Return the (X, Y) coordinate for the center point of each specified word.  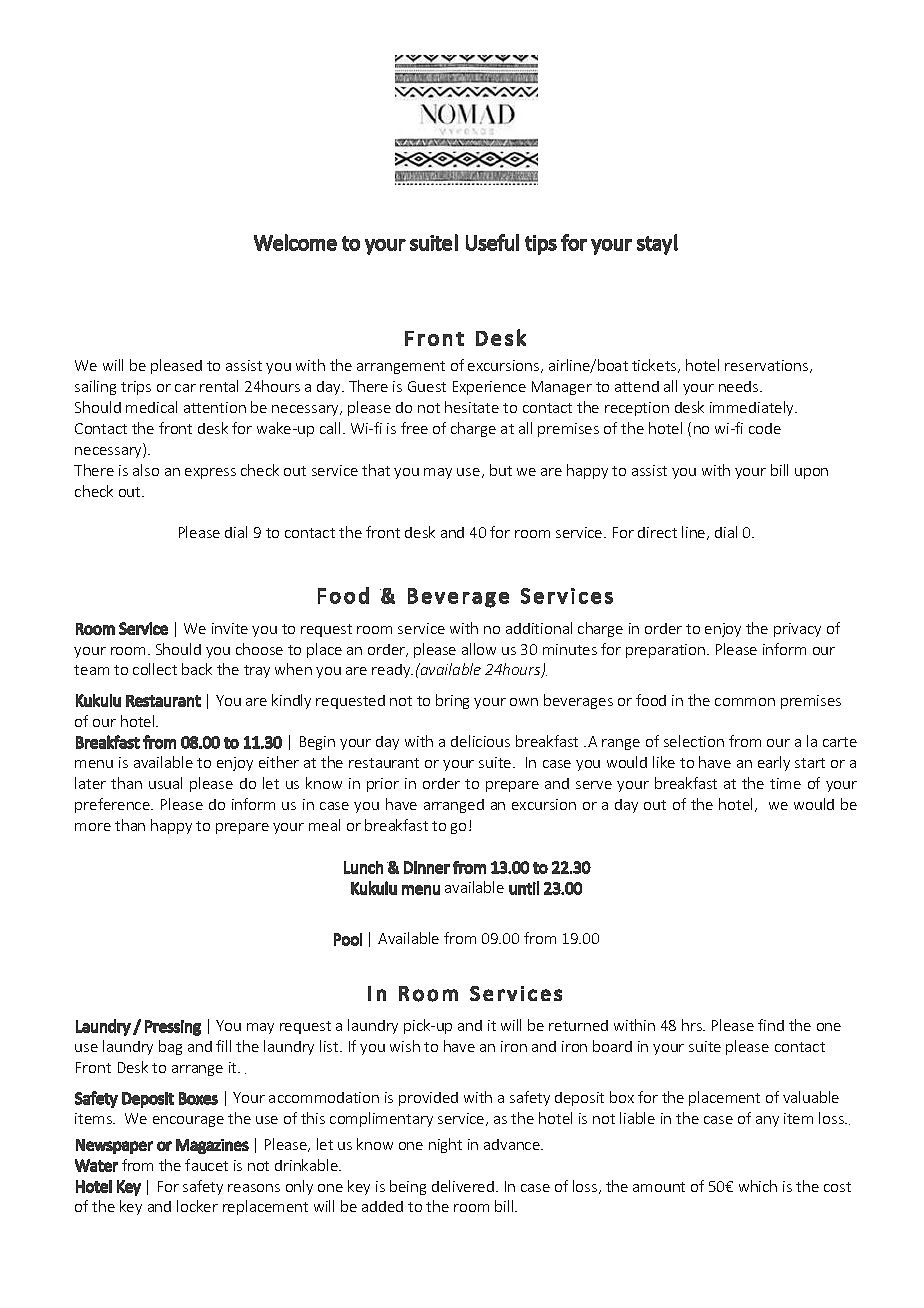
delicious (480, 741)
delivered (463, 1186)
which (758, 1186)
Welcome (295, 242)
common (745, 702)
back (197, 669)
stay (654, 245)
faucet (206, 1165)
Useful (492, 242)
